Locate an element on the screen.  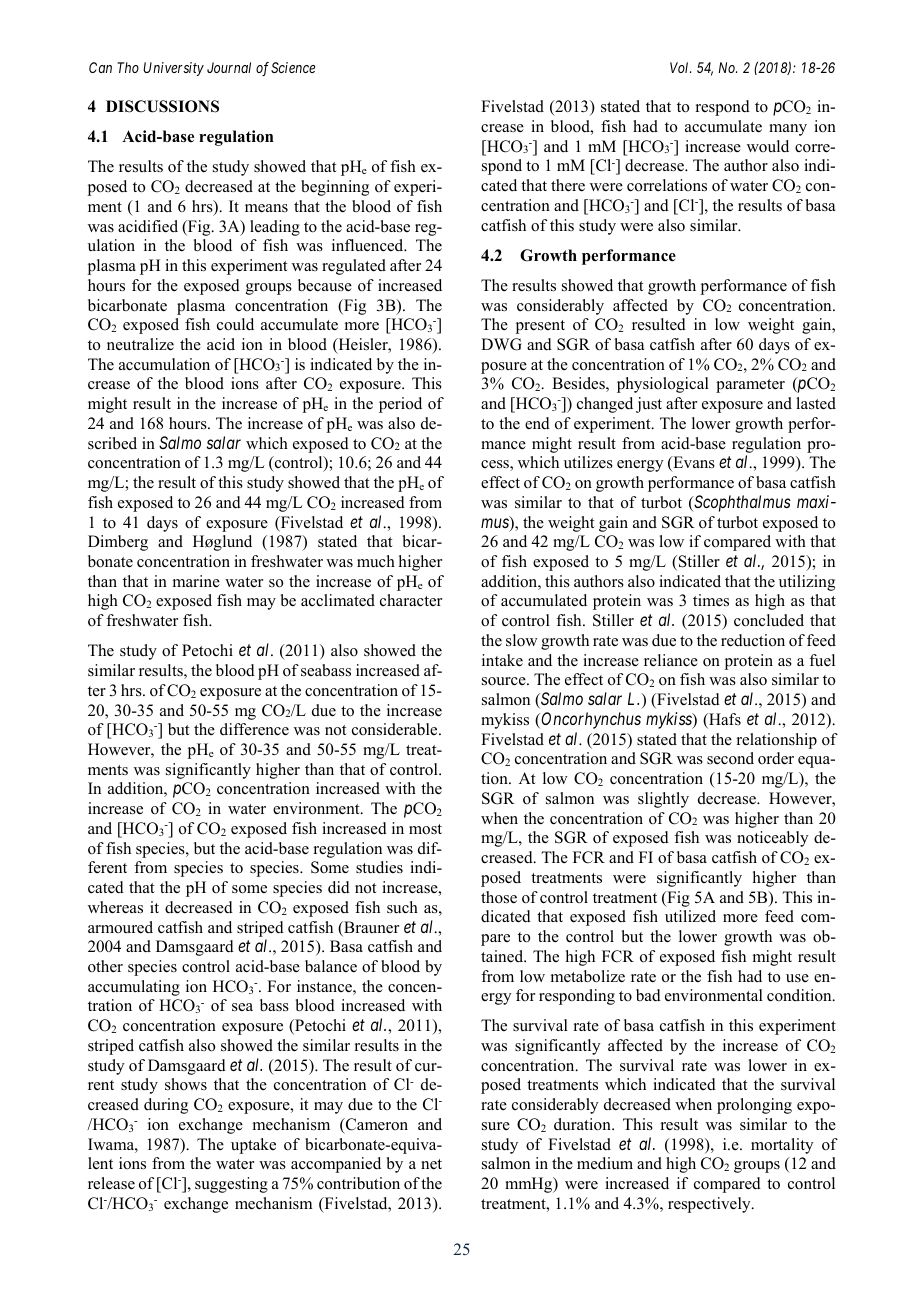
second is located at coordinates (730, 758).
